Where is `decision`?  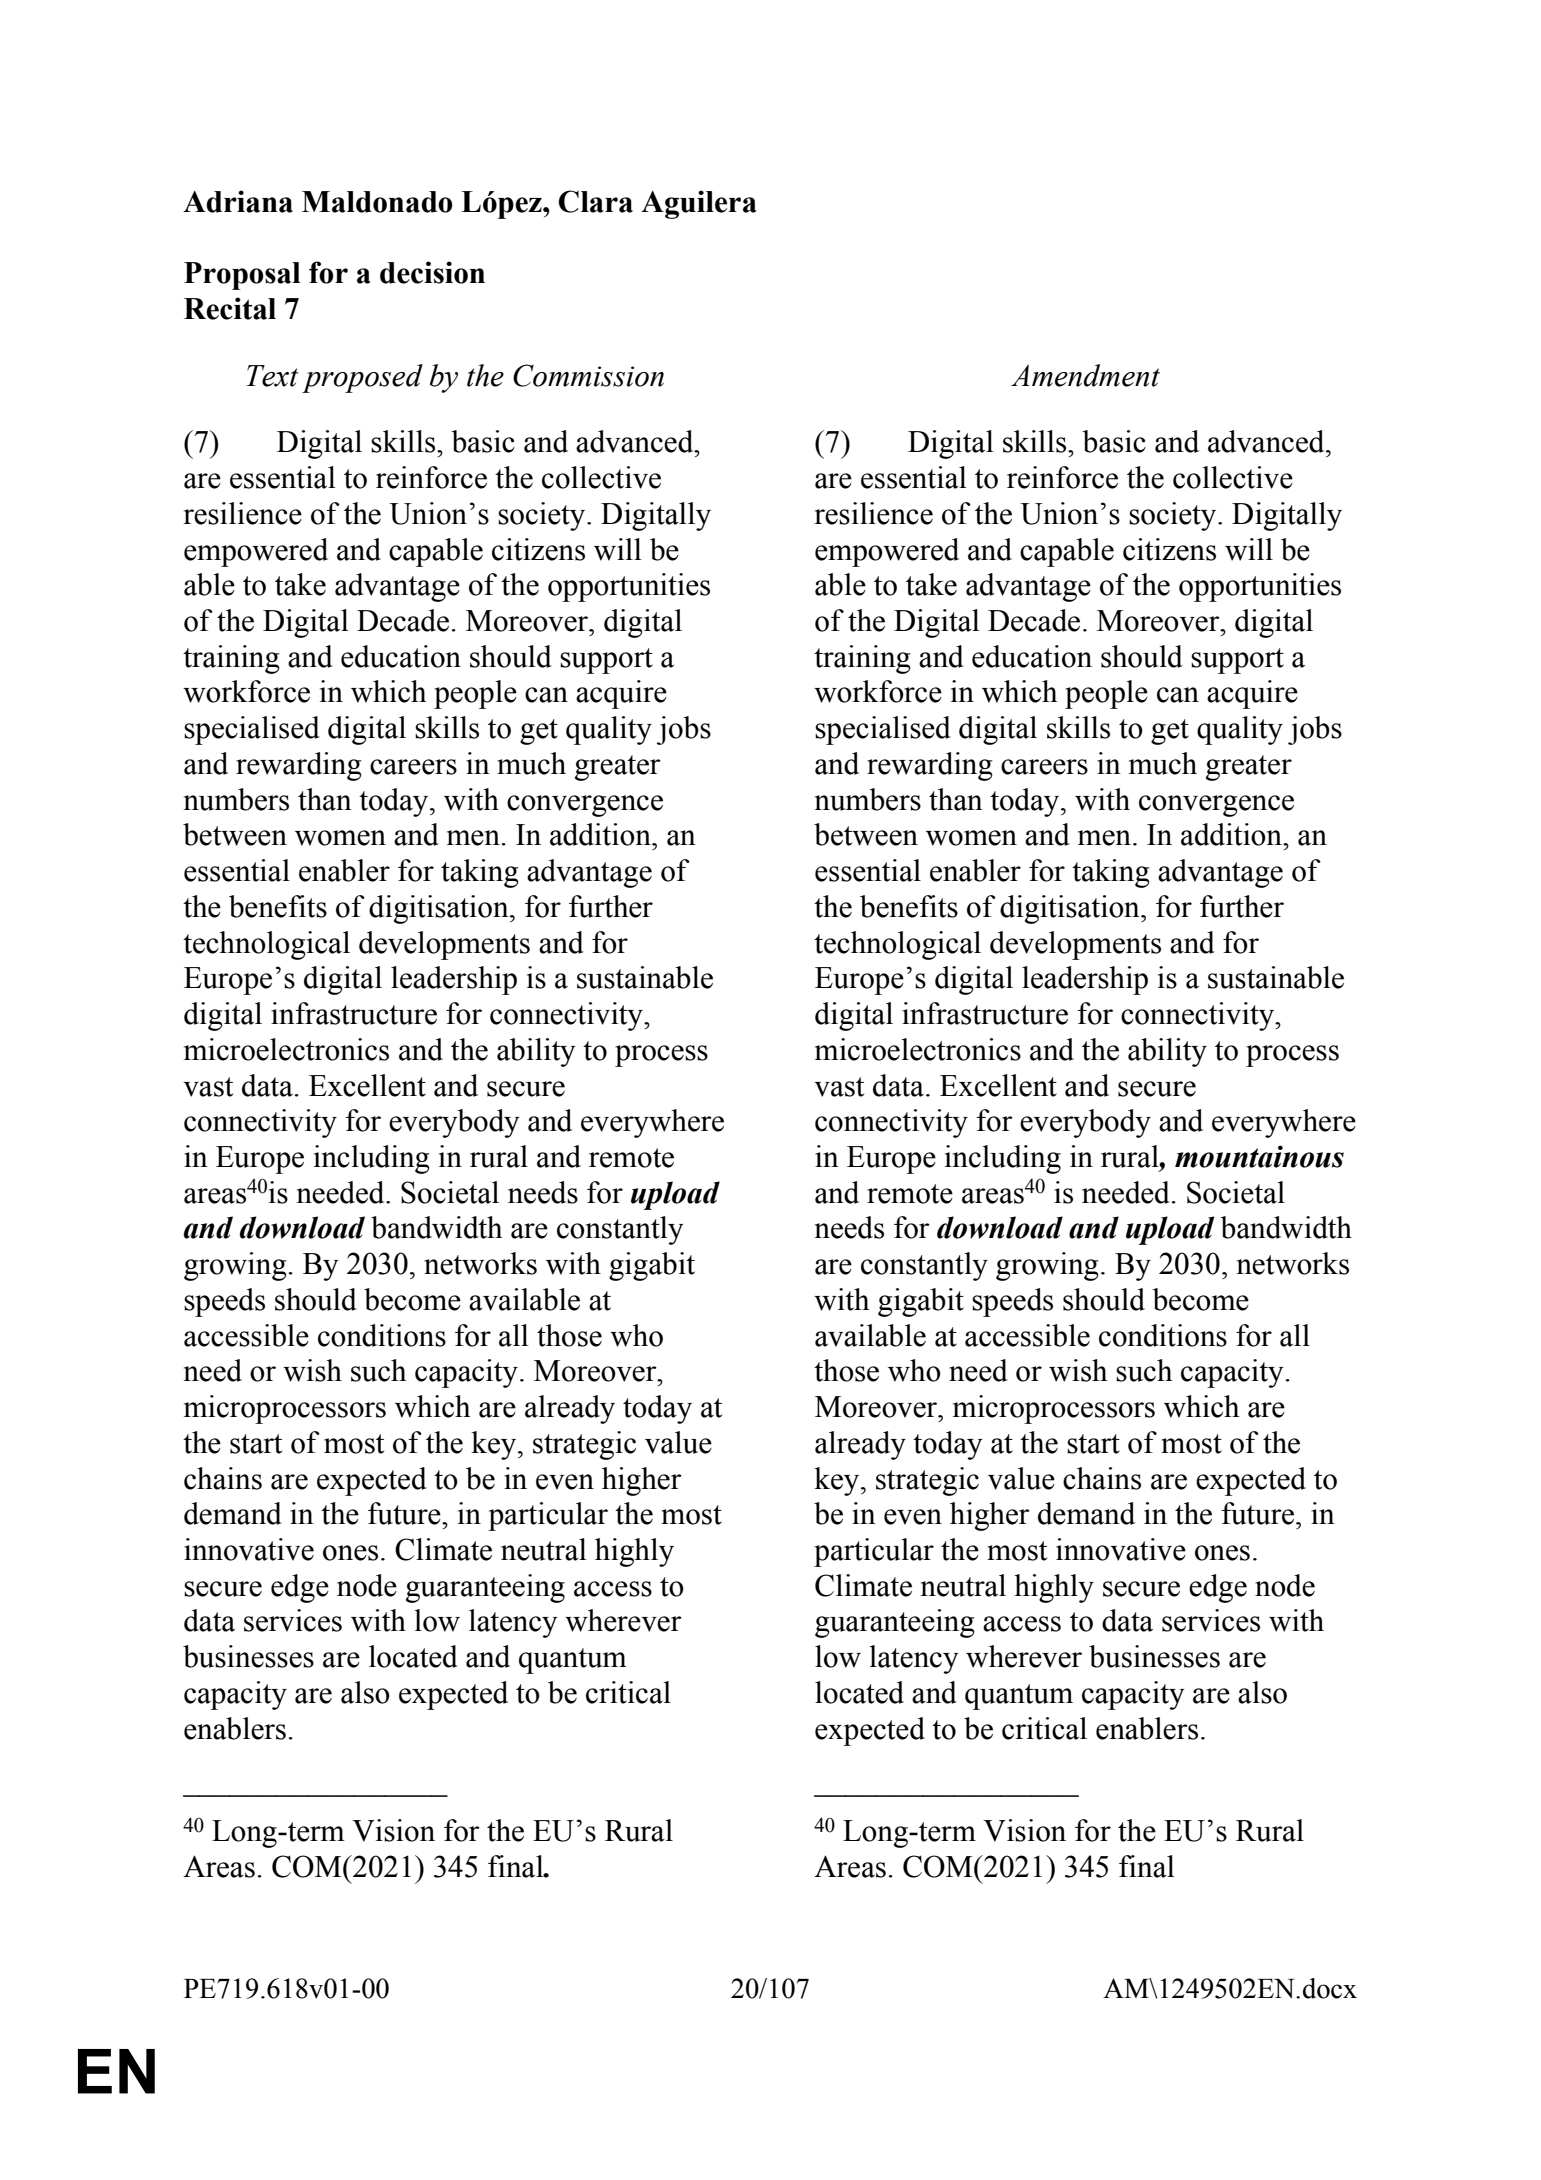
decision is located at coordinates (432, 272).
